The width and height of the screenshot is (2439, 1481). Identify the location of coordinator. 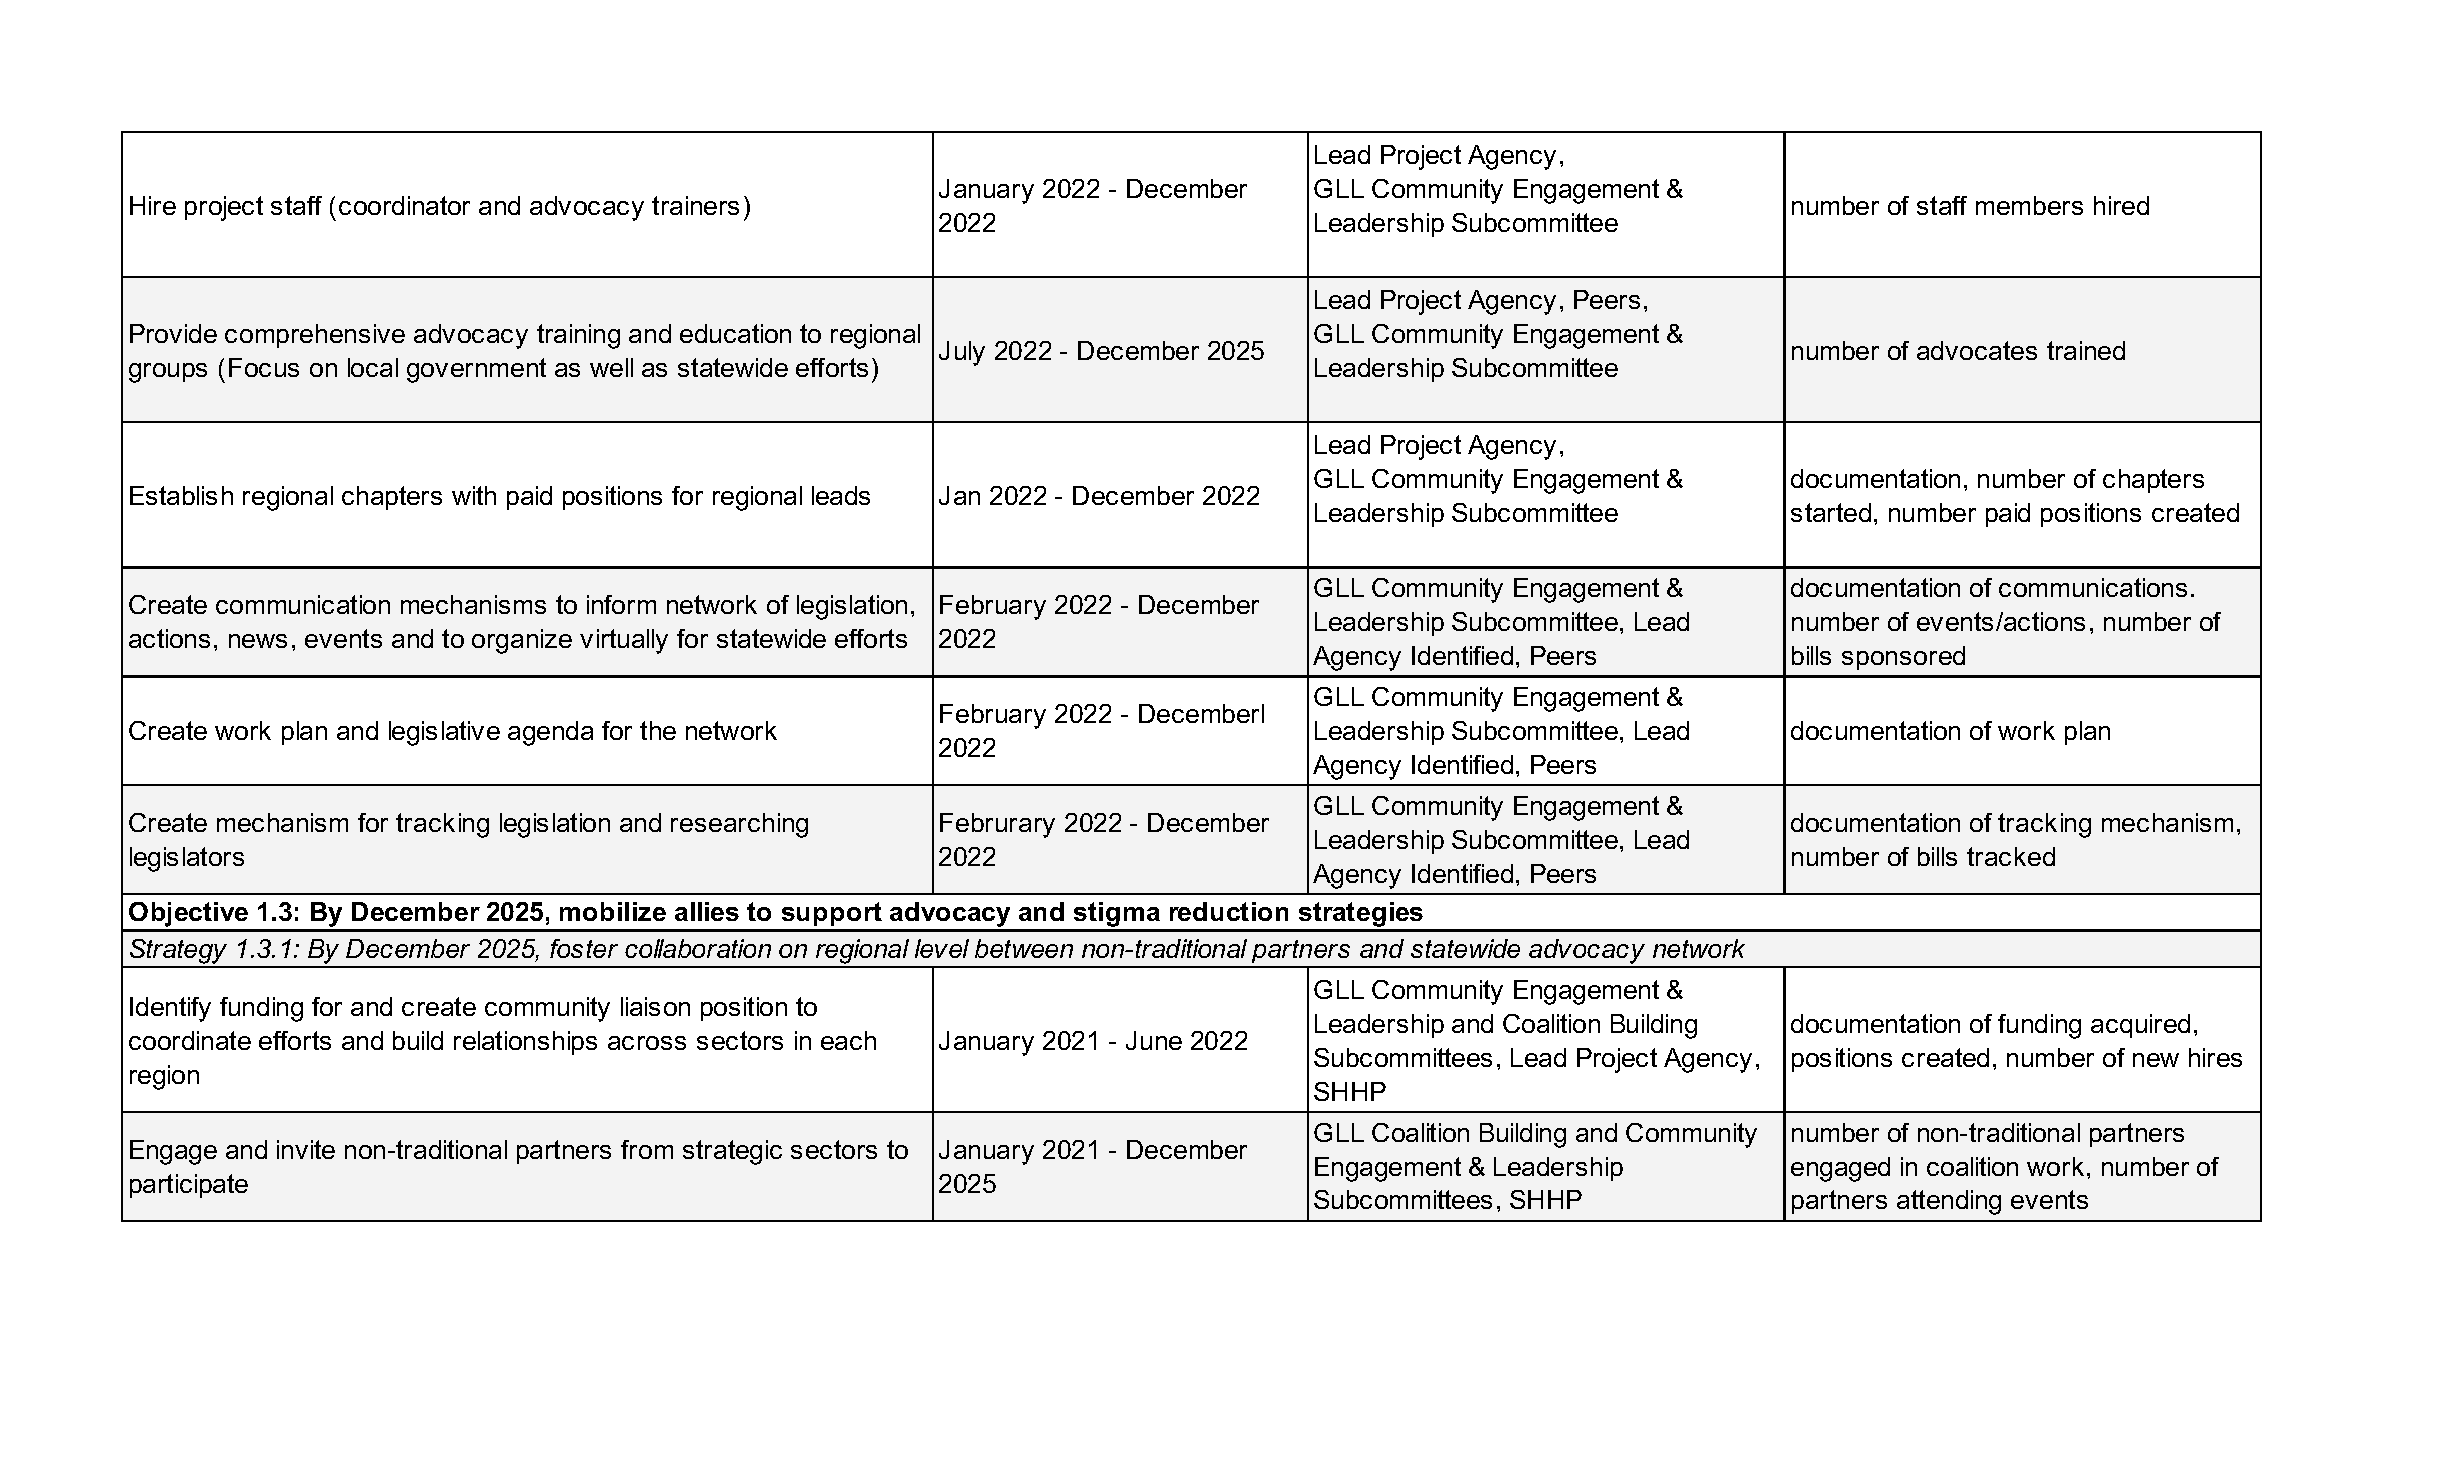
(404, 205).
